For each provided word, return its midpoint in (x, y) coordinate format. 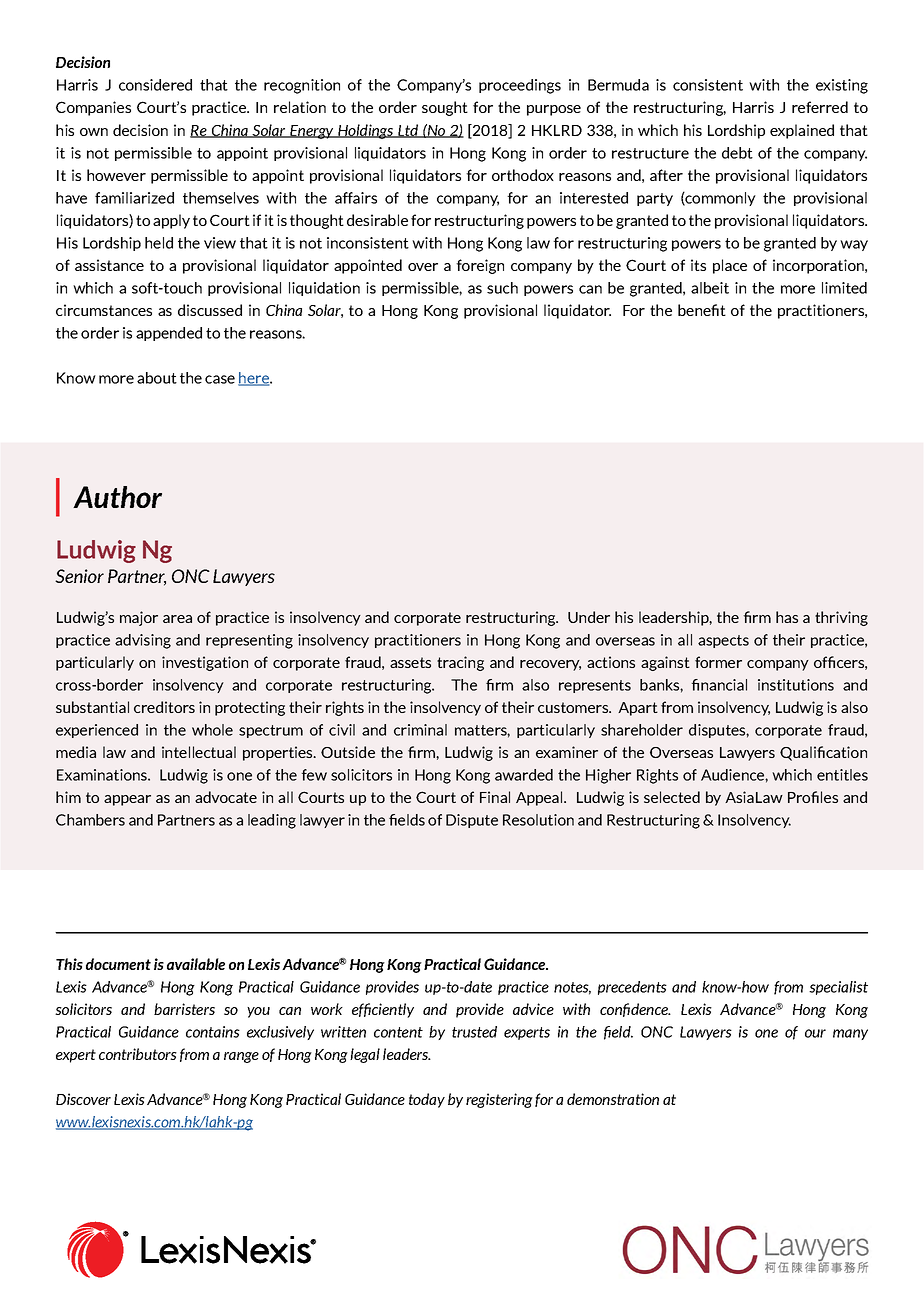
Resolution (538, 820)
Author (117, 497)
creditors (164, 707)
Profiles (813, 797)
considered (155, 85)
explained (802, 131)
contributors (138, 1054)
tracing (460, 663)
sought (445, 108)
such (502, 288)
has (787, 617)
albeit (710, 288)
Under (589, 617)
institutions (796, 685)
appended (169, 334)
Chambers (90, 820)
